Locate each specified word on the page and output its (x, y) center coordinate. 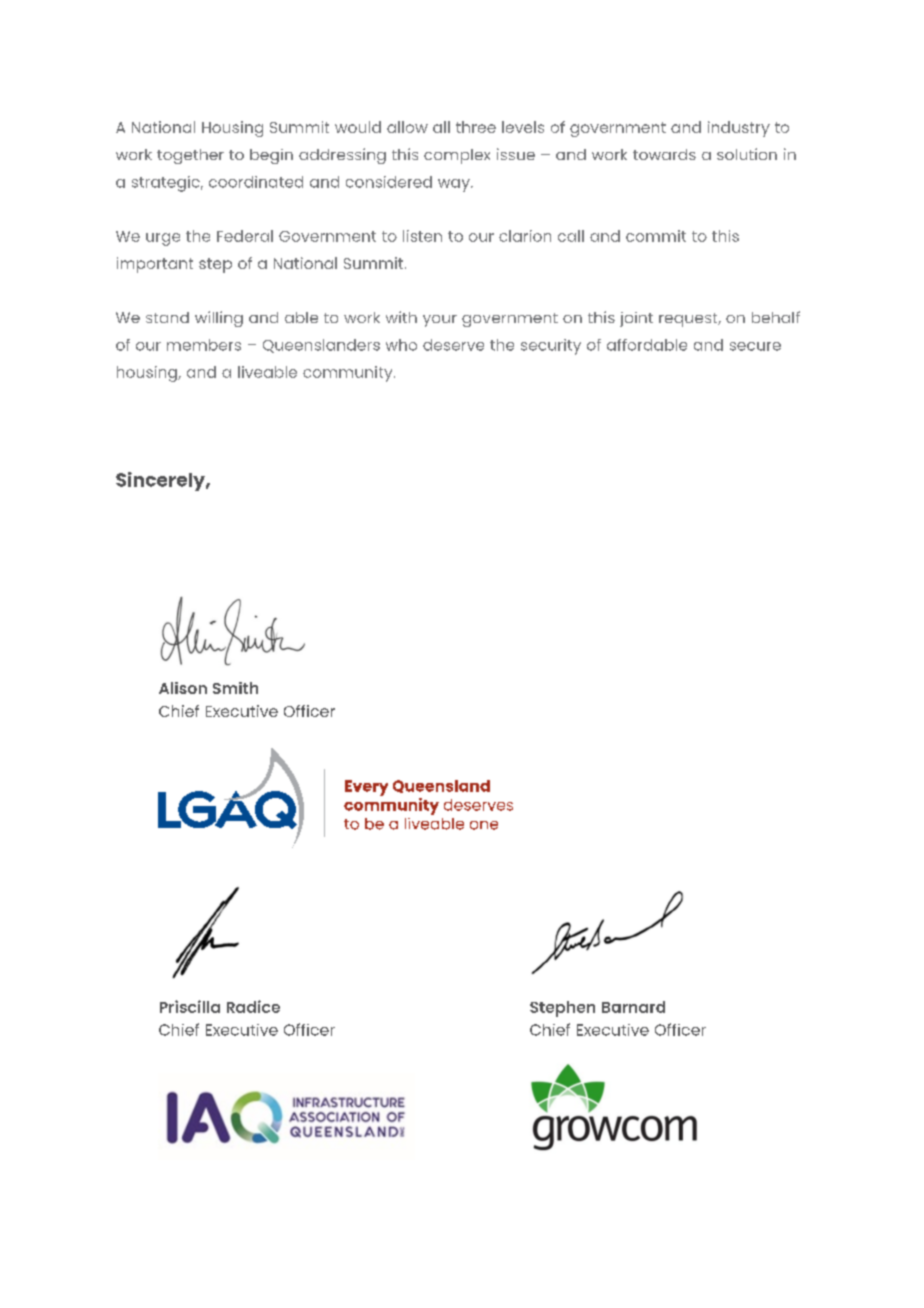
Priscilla (190, 1006)
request (689, 320)
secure (755, 346)
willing (219, 319)
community (349, 374)
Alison (183, 688)
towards (664, 154)
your (440, 321)
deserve (453, 345)
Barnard (633, 1007)
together (190, 156)
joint (636, 319)
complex (457, 156)
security (551, 347)
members (204, 345)
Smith (235, 688)
